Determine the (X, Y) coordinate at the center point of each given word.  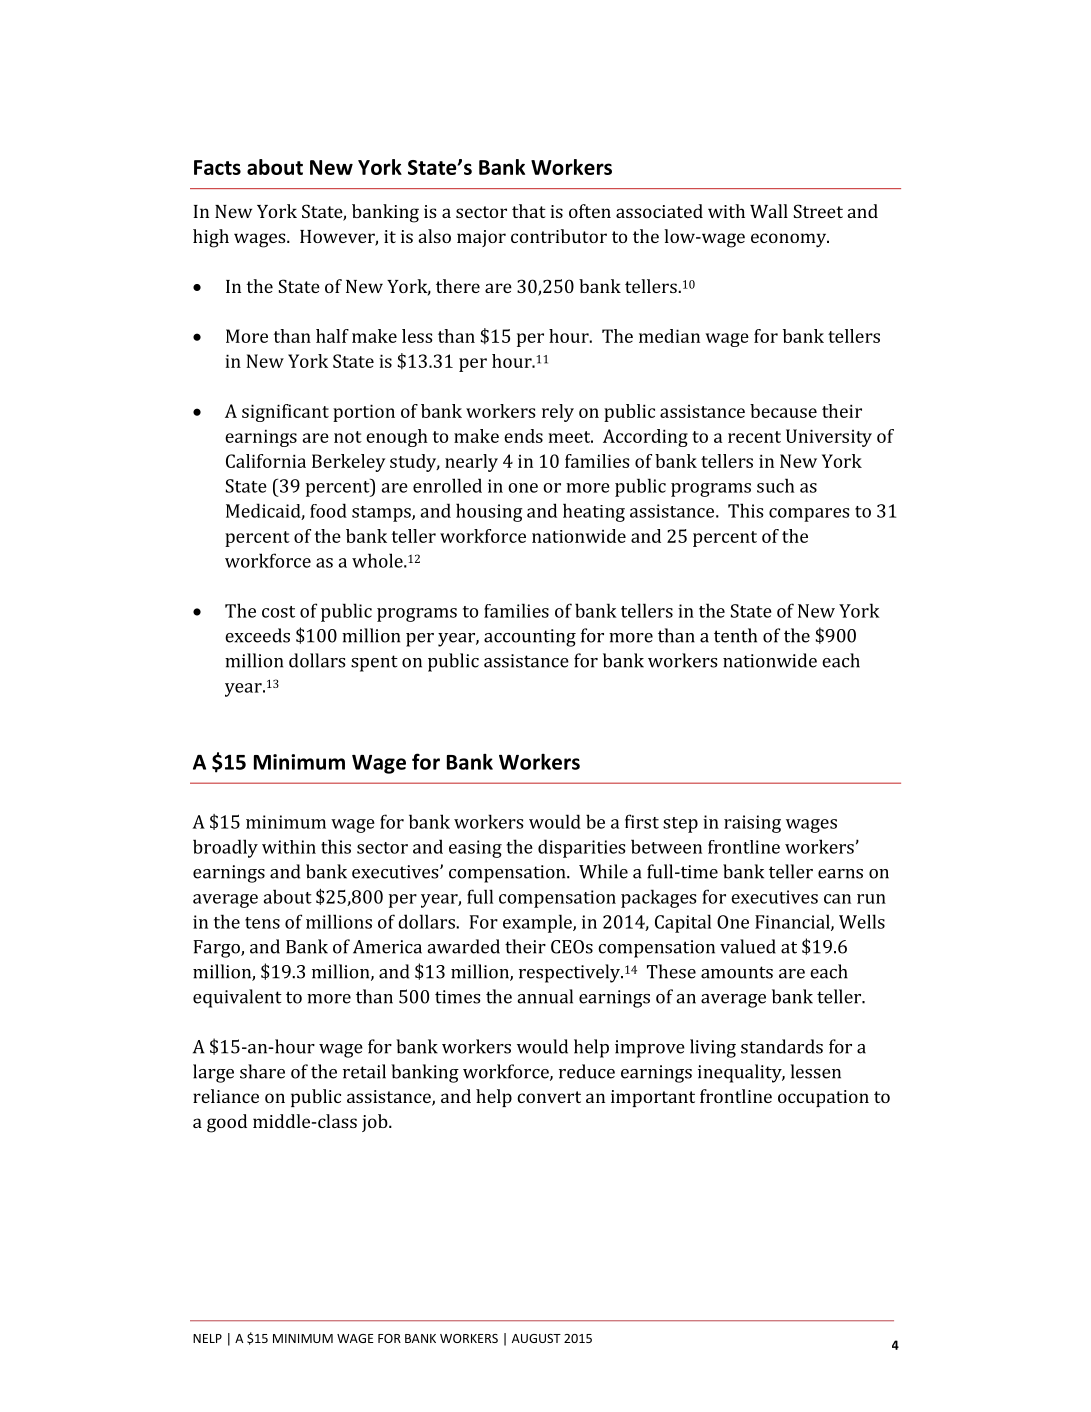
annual (545, 996)
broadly (225, 848)
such (776, 485)
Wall (769, 211)
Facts (217, 167)
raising (752, 824)
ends (523, 436)
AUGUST (536, 1338)
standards (782, 1046)
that (529, 211)
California (266, 461)
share (262, 1071)
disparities (581, 848)
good (227, 1123)
